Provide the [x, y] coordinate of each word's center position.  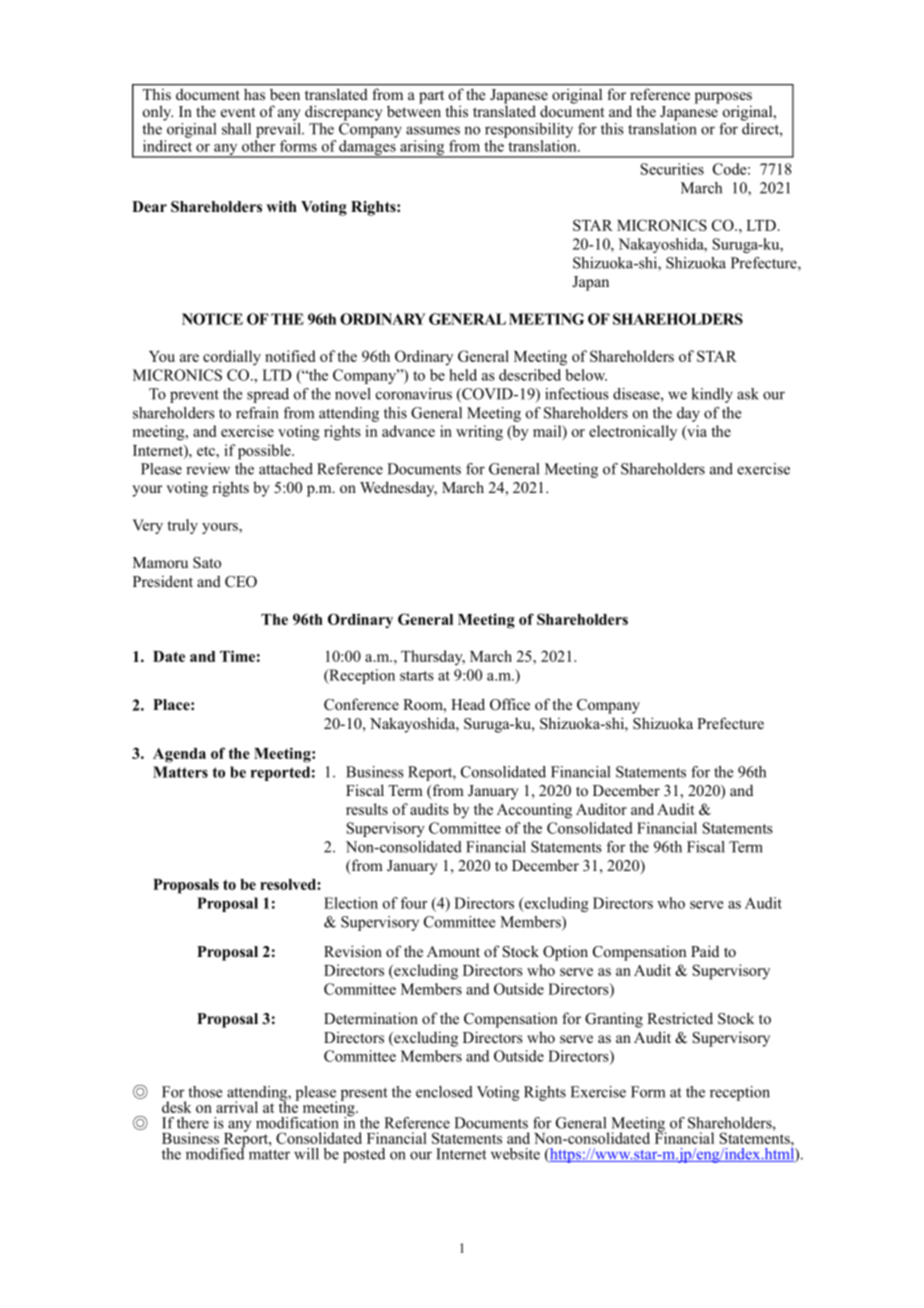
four [413, 903]
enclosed [444, 1092]
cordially [232, 358]
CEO [241, 582]
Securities [672, 169]
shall [236, 129]
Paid [705, 951]
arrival [237, 1107]
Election [351, 903]
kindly [712, 395]
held [463, 375]
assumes [433, 130]
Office [510, 704]
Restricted [680, 1018]
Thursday [433, 657]
